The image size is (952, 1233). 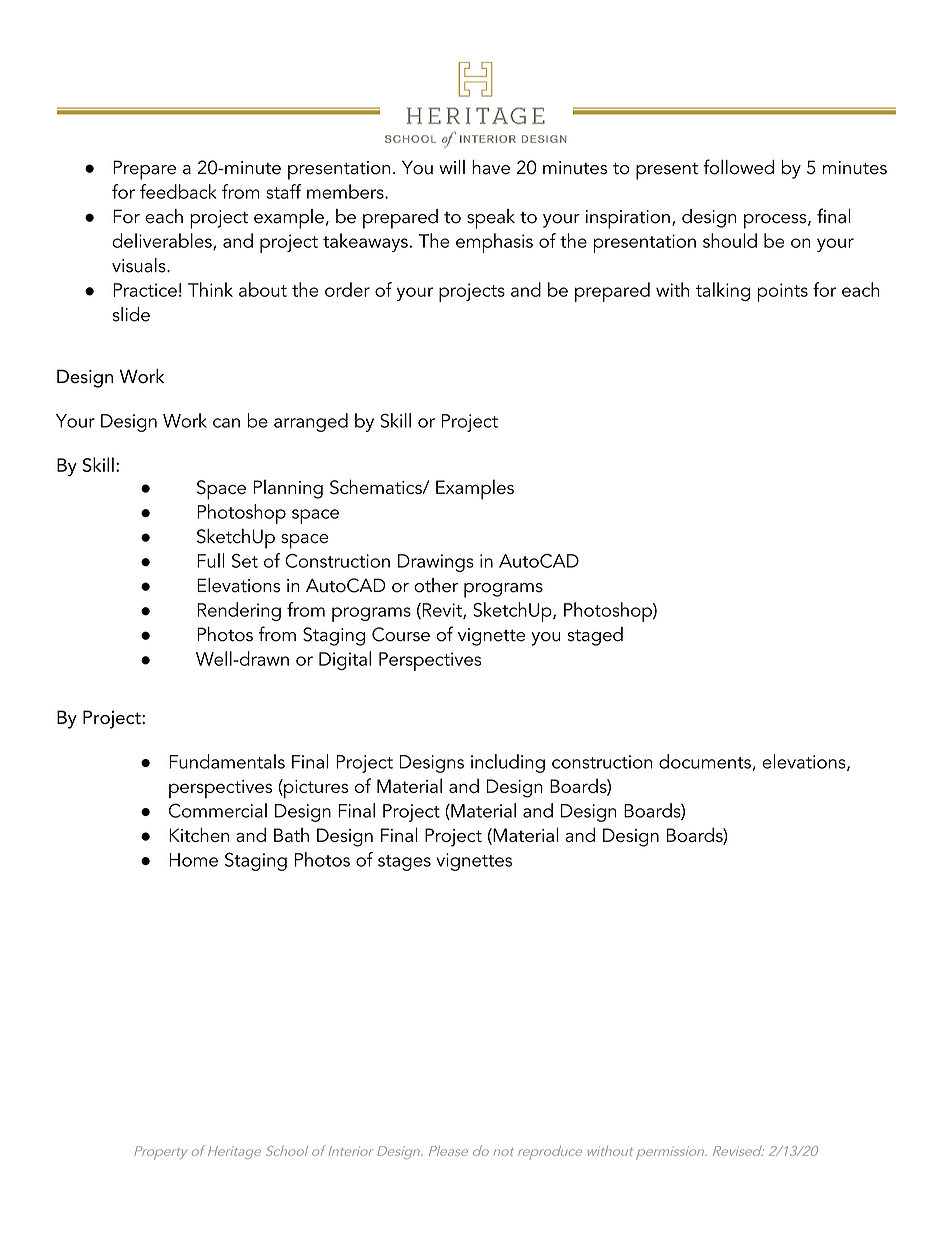 I want to click on talking, so click(x=723, y=291).
